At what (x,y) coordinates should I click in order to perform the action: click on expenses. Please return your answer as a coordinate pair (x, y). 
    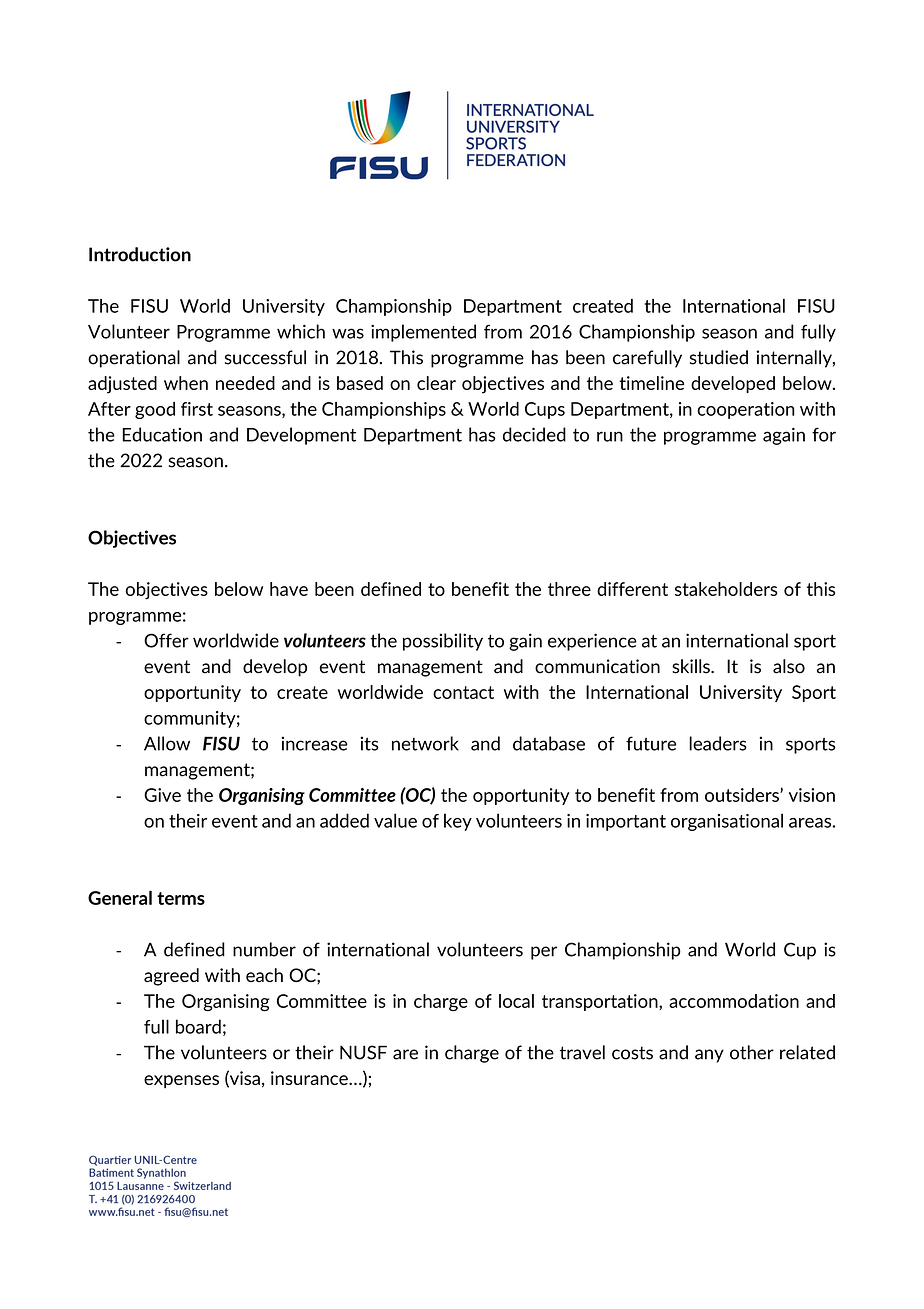
    Looking at the image, I should click on (181, 1081).
